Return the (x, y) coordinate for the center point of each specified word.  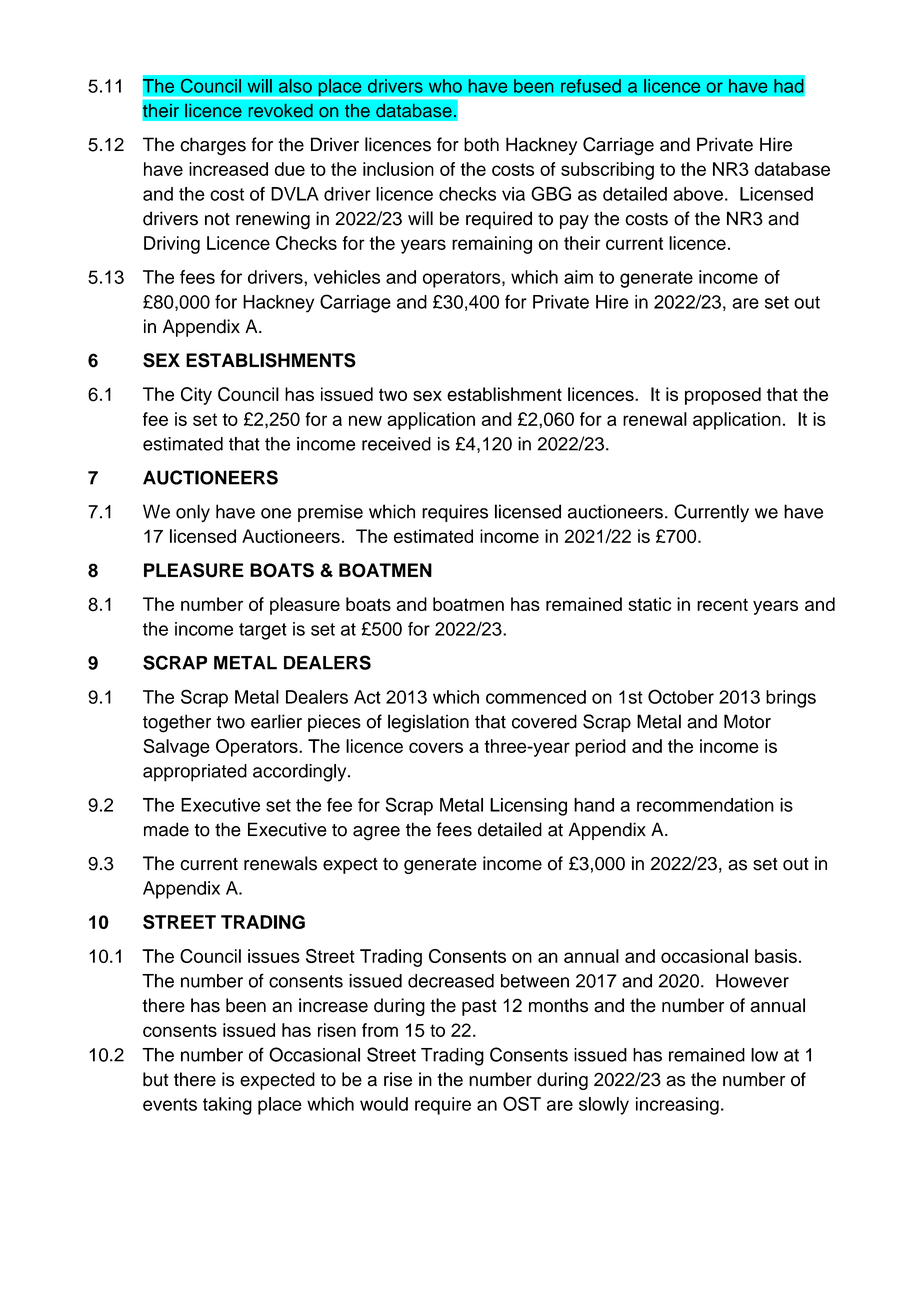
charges (213, 146)
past (479, 1007)
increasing (677, 1106)
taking (227, 1106)
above (698, 194)
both (481, 144)
